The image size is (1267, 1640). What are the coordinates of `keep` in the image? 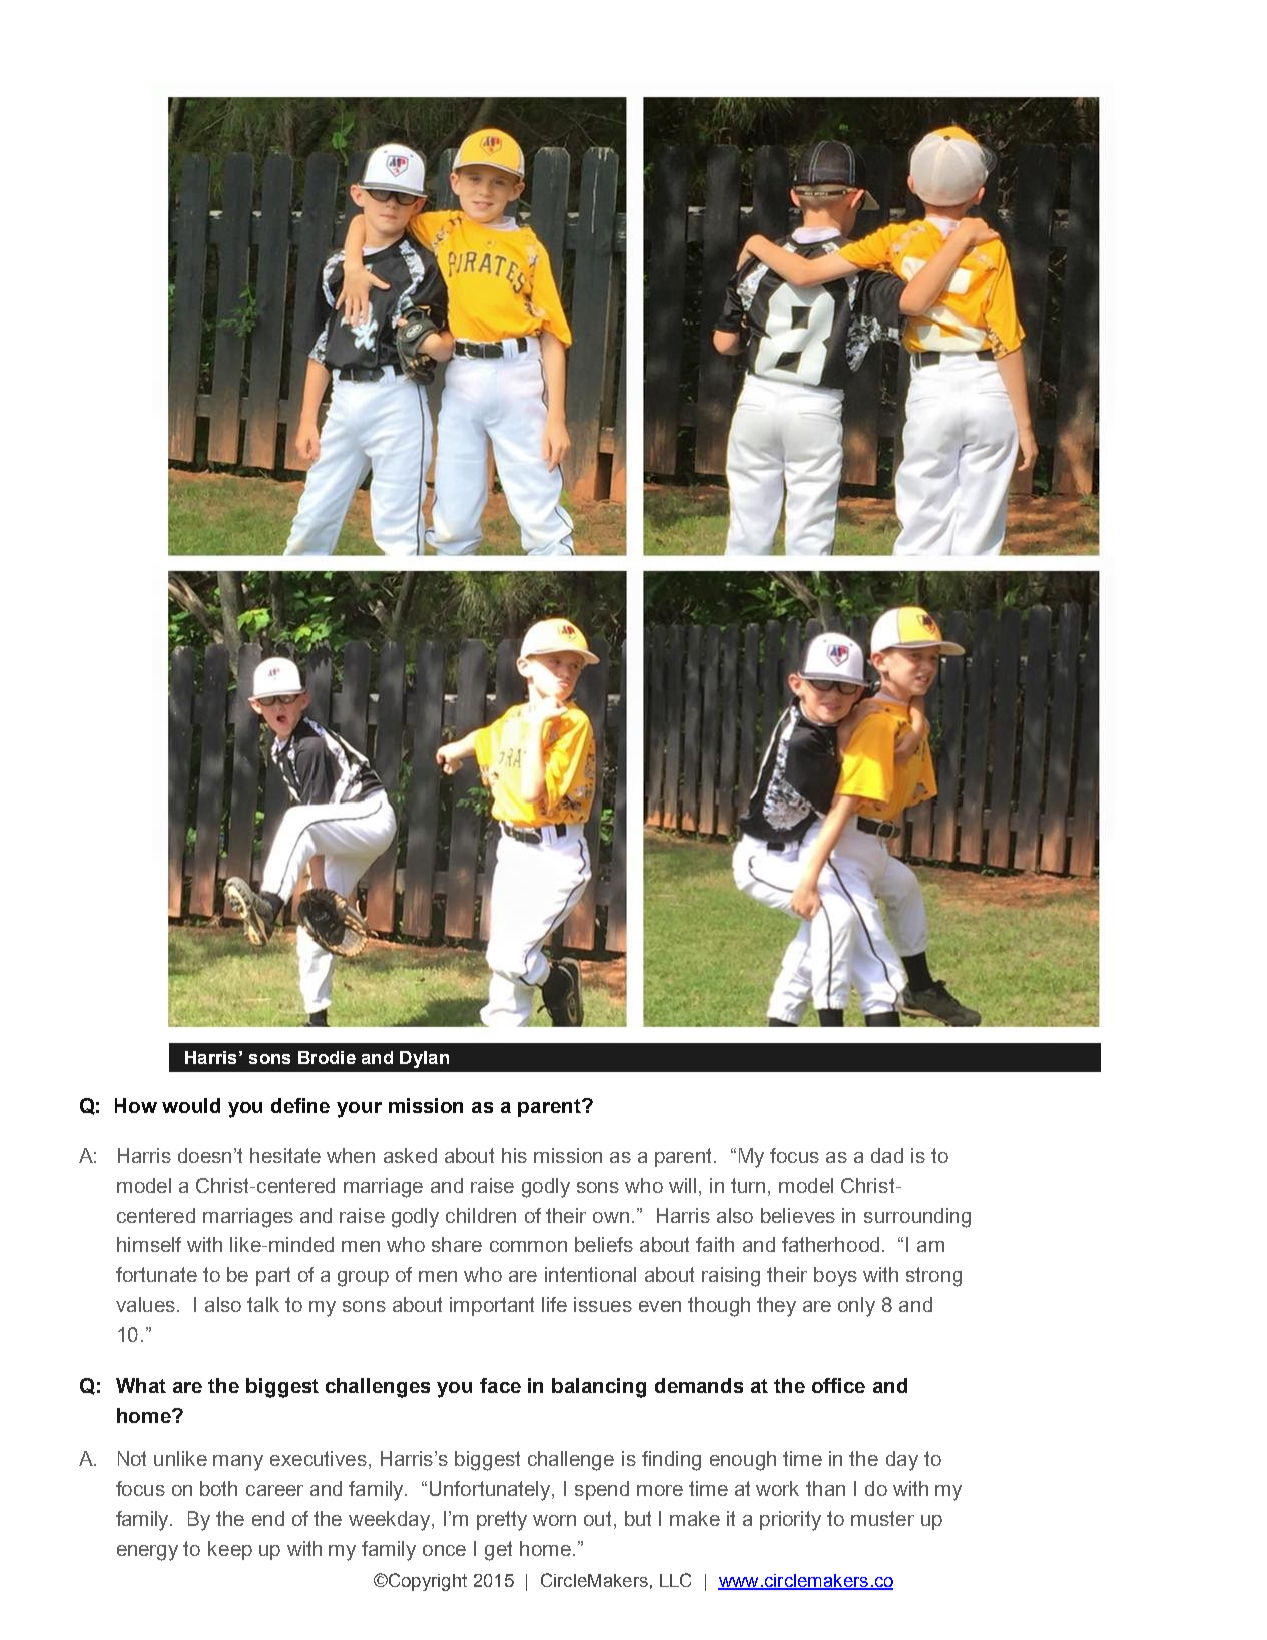 It's located at (230, 1550).
